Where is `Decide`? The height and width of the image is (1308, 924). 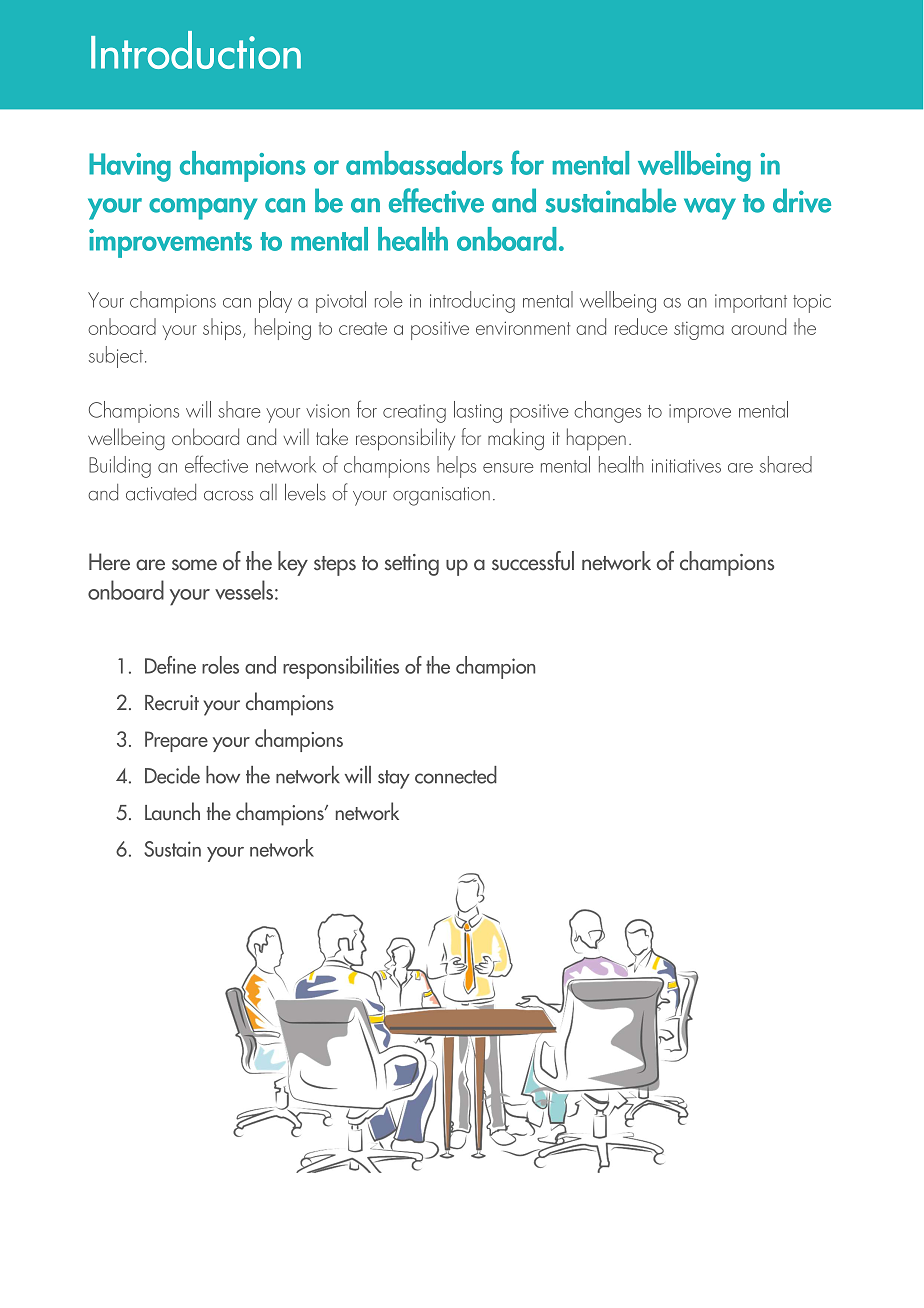 Decide is located at coordinates (172, 775).
